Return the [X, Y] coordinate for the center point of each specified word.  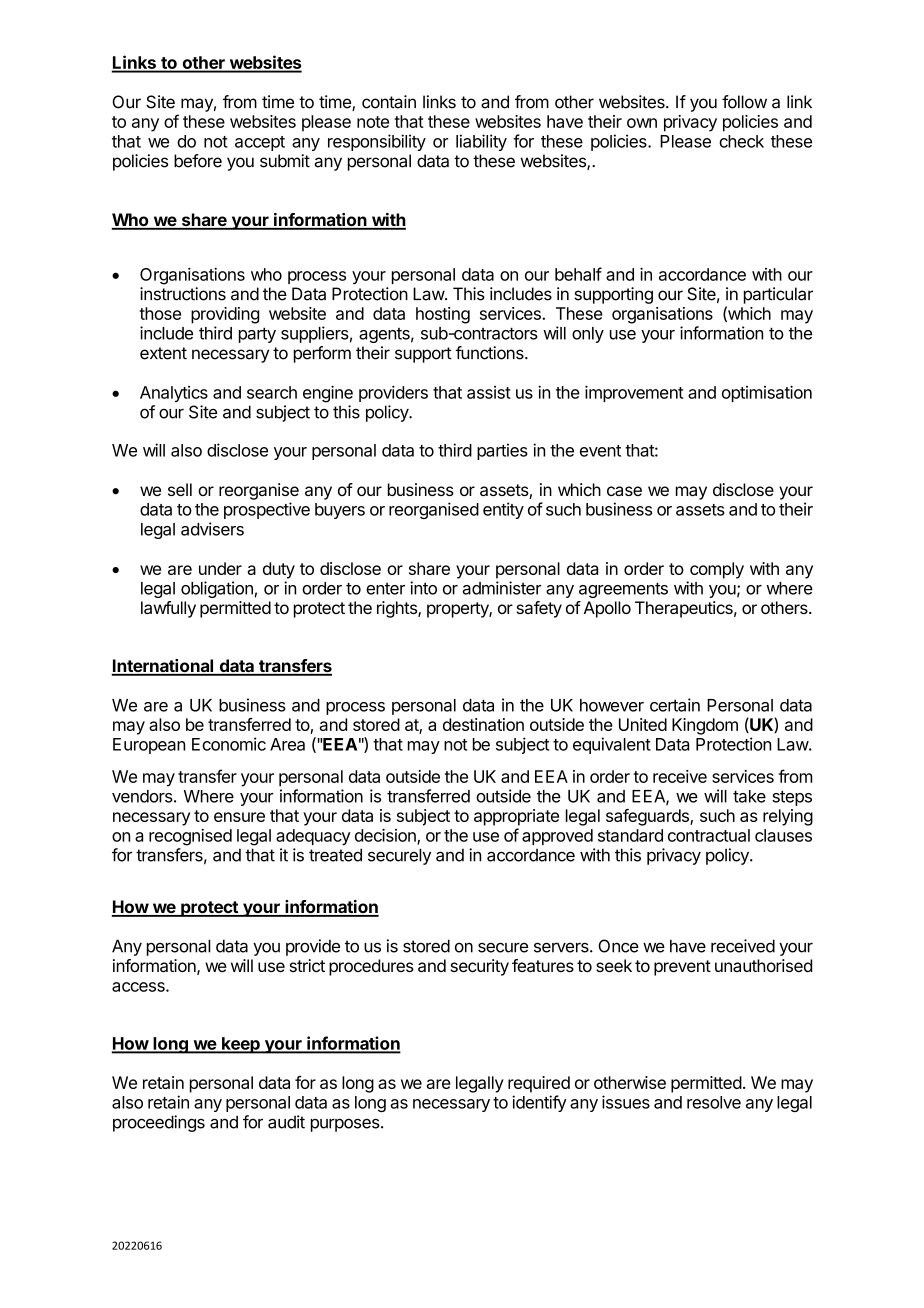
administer [501, 588]
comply [717, 570]
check [741, 141]
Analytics [174, 394]
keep [241, 1045]
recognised [190, 837]
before [198, 161]
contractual [709, 835]
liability [481, 142]
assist [489, 392]
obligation [217, 589]
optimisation [767, 393]
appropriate [516, 817]
